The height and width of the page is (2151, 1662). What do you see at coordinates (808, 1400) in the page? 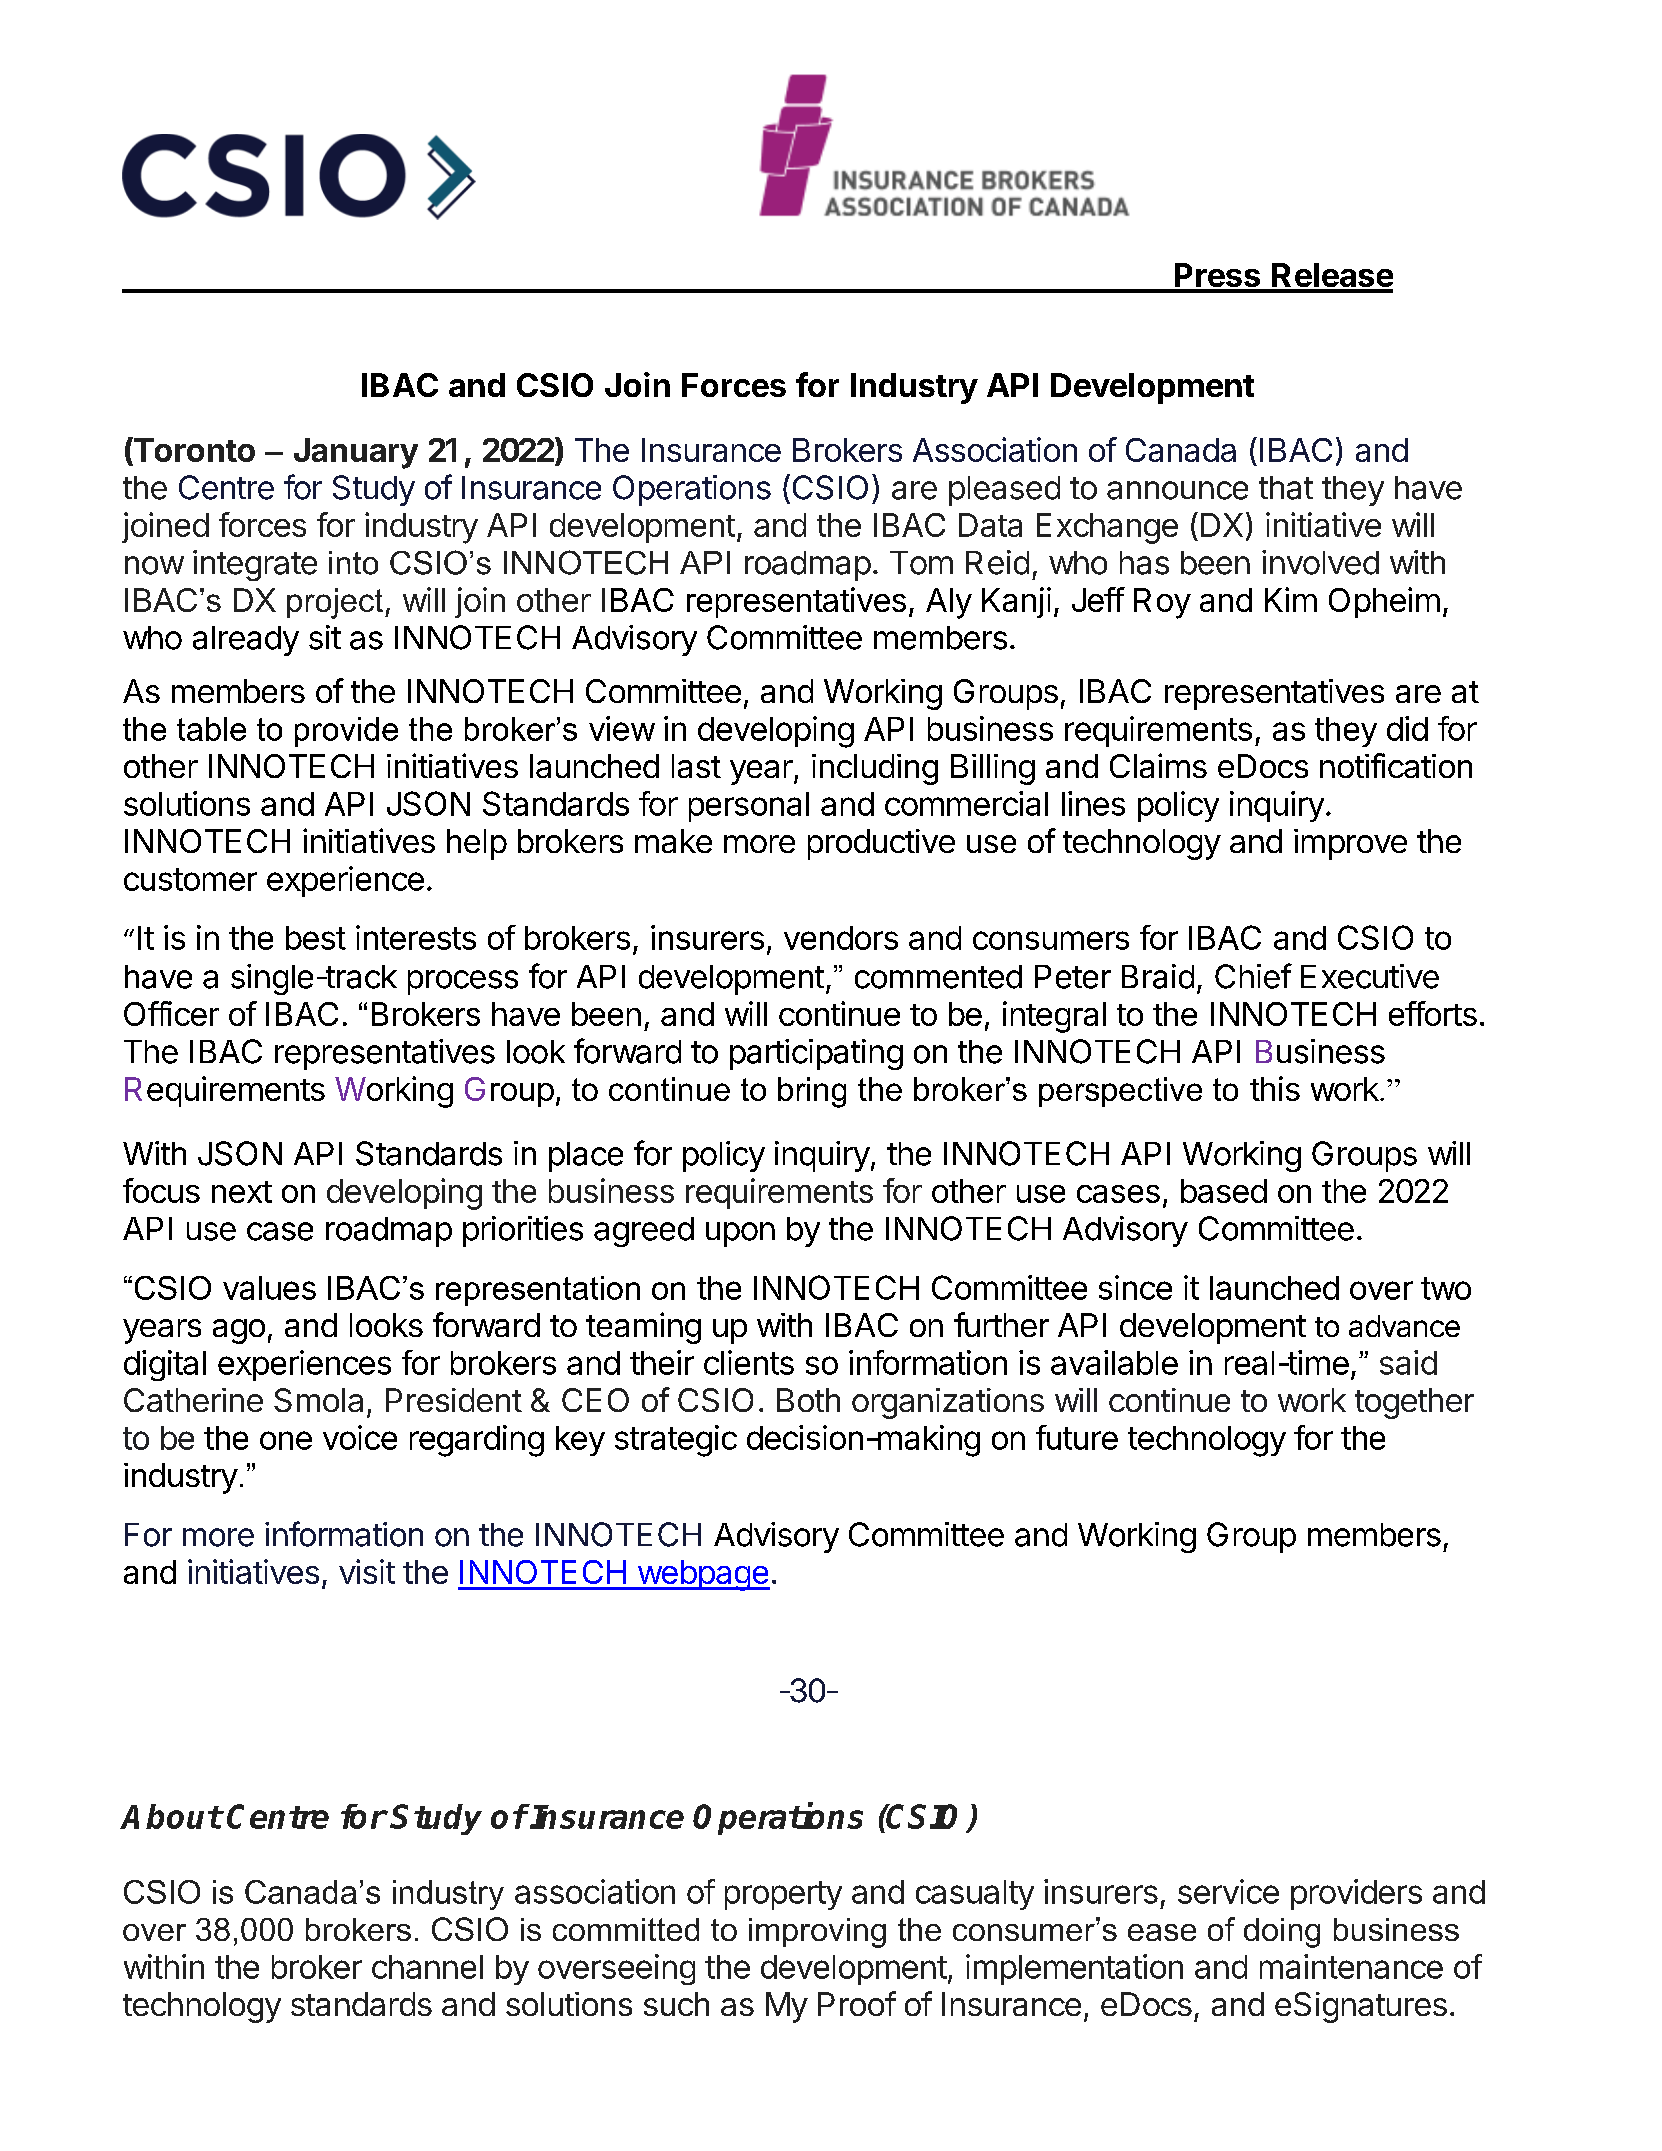
I see `Both` at bounding box center [808, 1400].
